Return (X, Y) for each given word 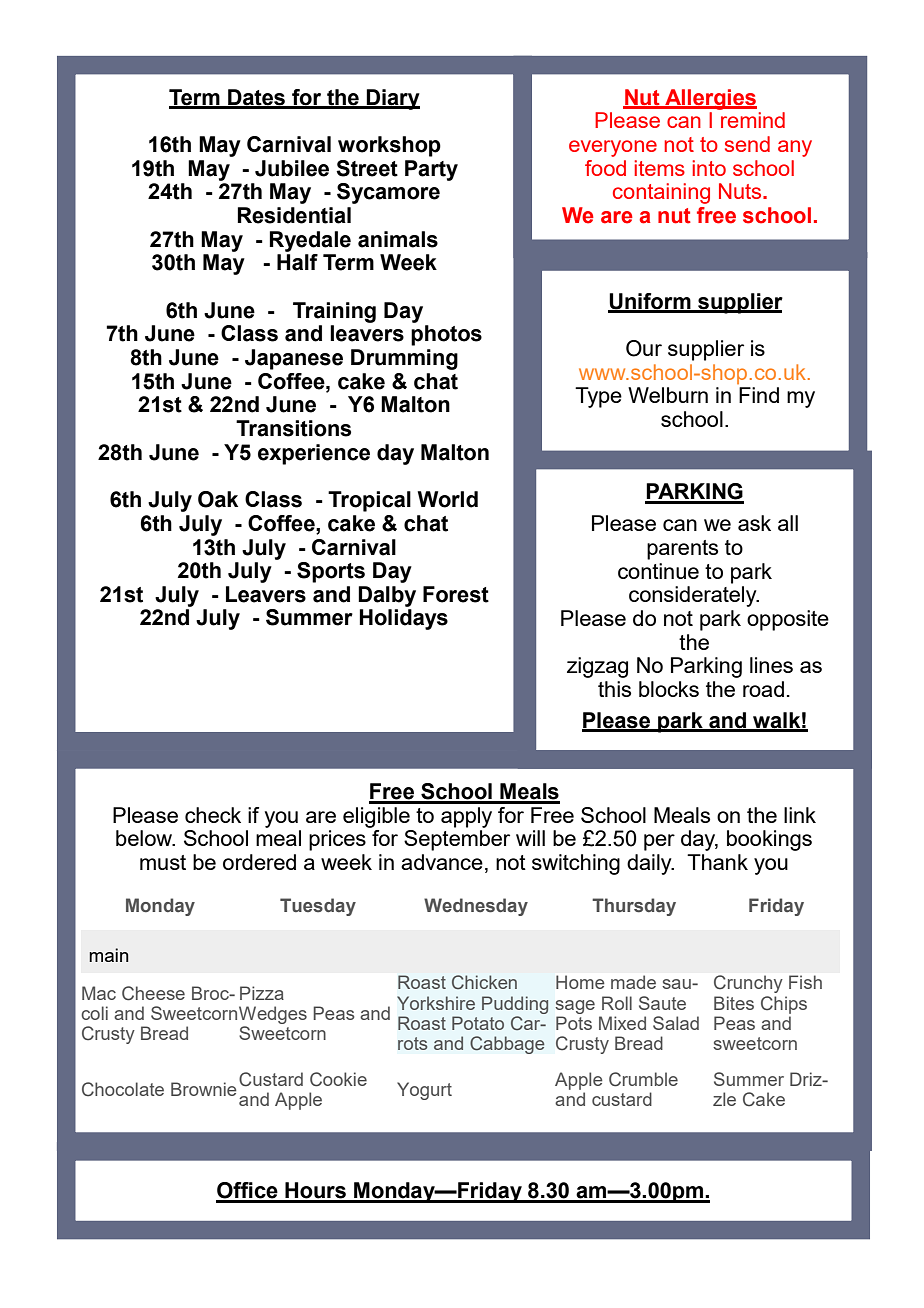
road (763, 689)
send (747, 144)
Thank (717, 862)
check (213, 815)
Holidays (403, 619)
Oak (218, 499)
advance (442, 862)
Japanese (294, 359)
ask (754, 523)
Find (759, 395)
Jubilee (292, 168)
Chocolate (123, 1089)
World (448, 499)
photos (446, 335)
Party (431, 170)
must (163, 862)
